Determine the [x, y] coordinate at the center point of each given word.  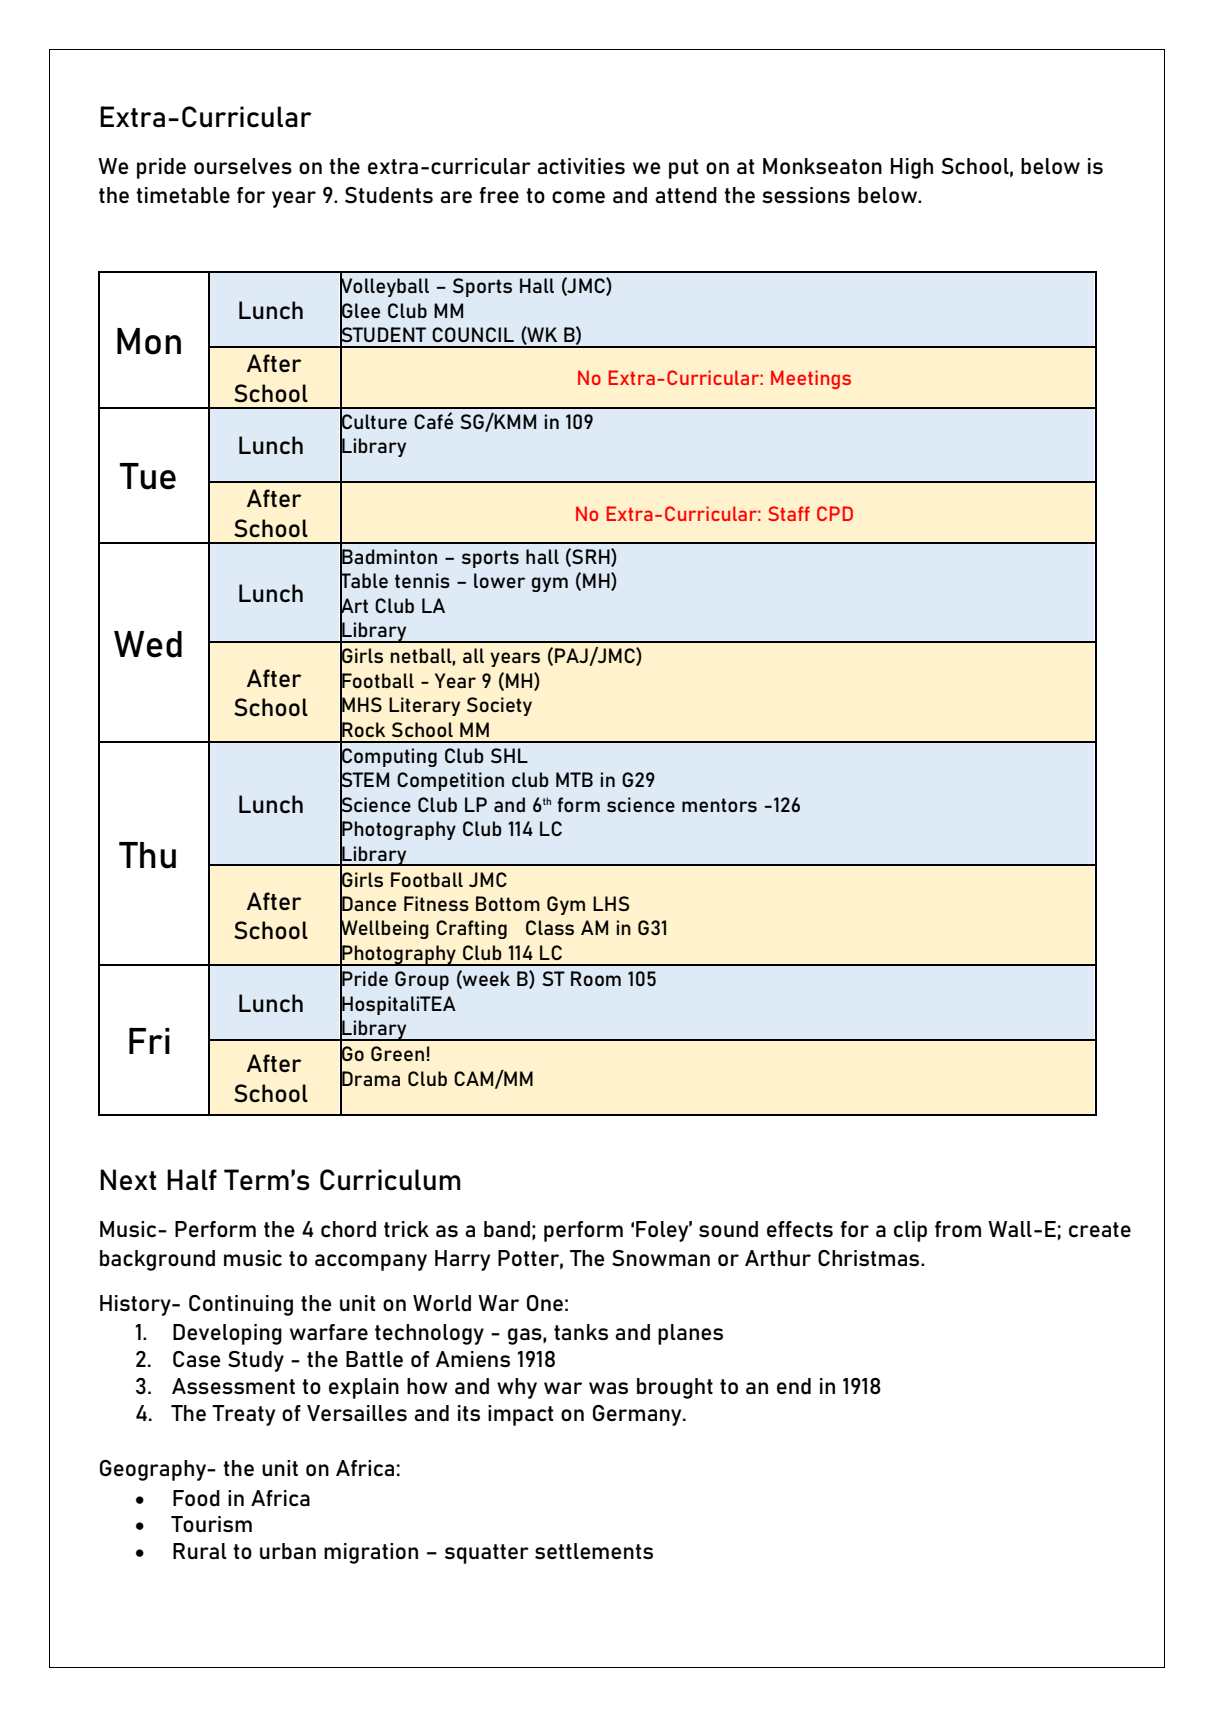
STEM [364, 780]
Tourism [211, 1524]
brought [675, 1388]
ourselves [243, 166]
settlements [594, 1551]
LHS [611, 903]
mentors [719, 805]
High [912, 168]
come [578, 197]
